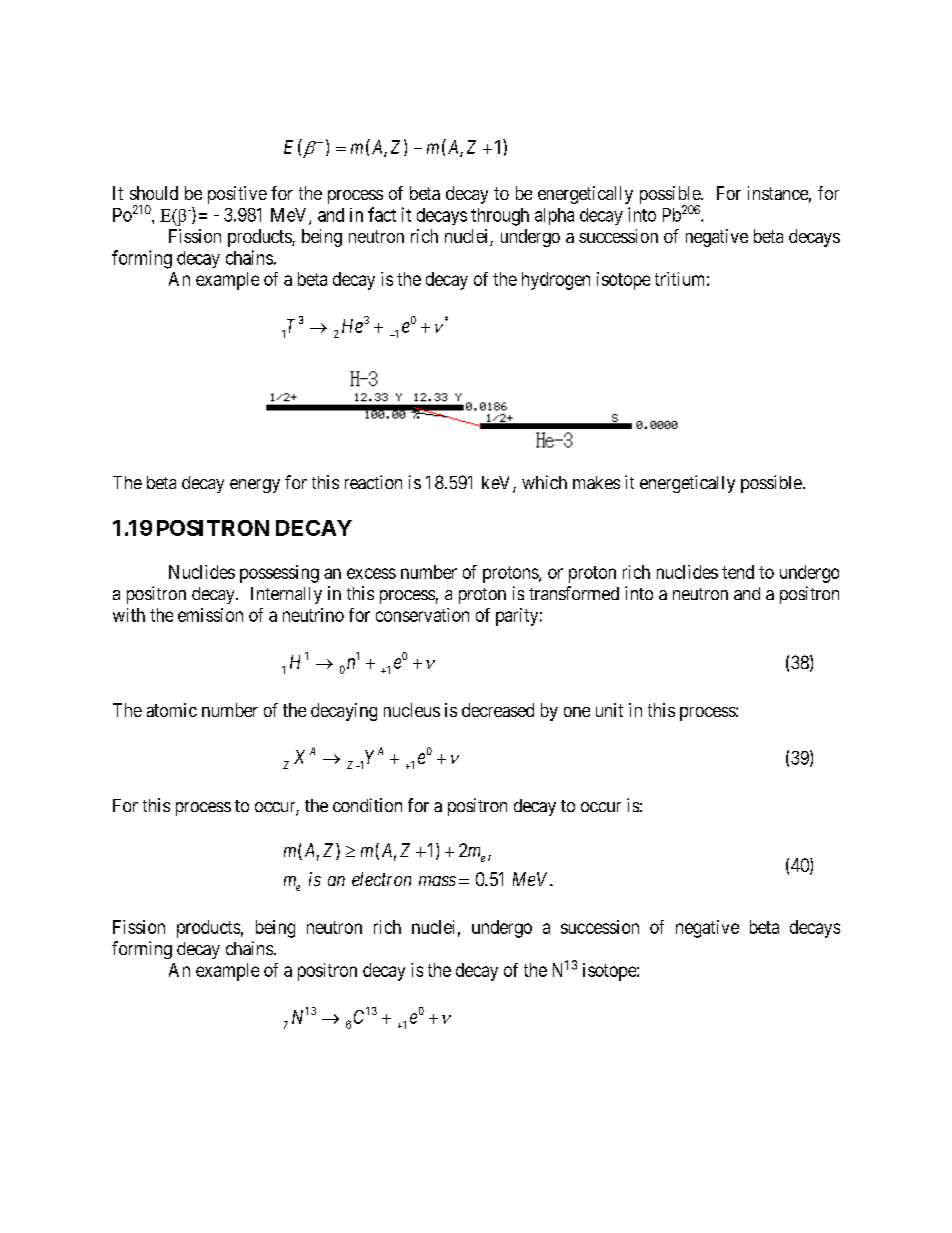  I want to click on energy, so click(255, 486).
